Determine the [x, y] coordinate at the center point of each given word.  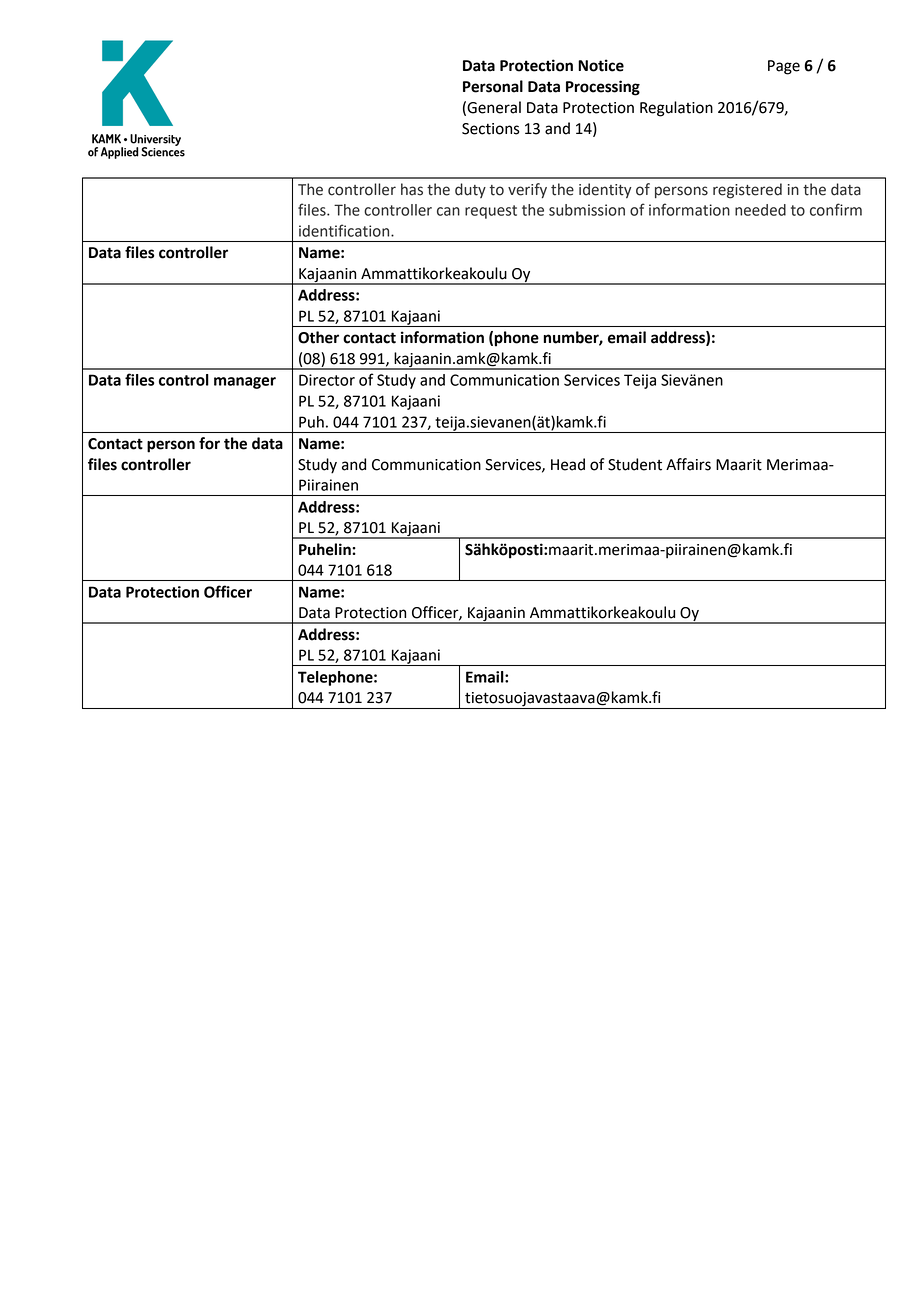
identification [345, 230]
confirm [836, 209]
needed [760, 210]
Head [568, 464]
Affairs [688, 464]
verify [527, 190]
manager [245, 383]
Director [327, 380]
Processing [603, 88]
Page [784, 67]
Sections [491, 129]
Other [318, 337]
